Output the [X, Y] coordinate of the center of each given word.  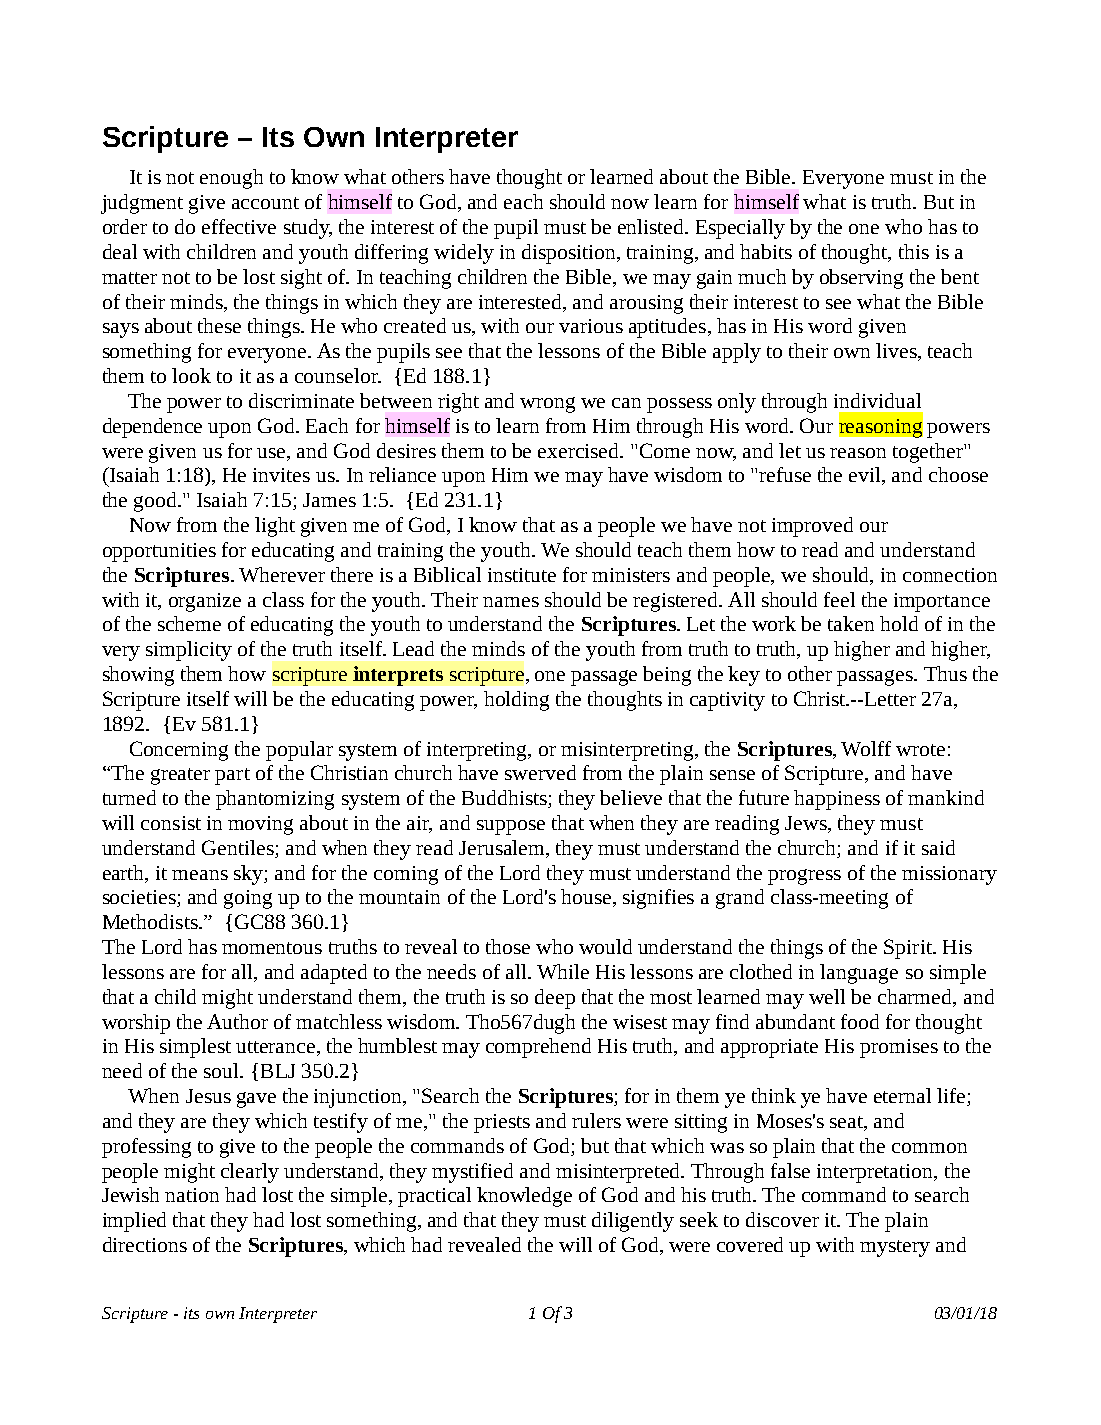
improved [812, 527]
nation [192, 1195]
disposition [570, 254]
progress [804, 877]
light [275, 527]
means [200, 875]
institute [522, 575]
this [914, 251]
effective [239, 226]
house [587, 898]
